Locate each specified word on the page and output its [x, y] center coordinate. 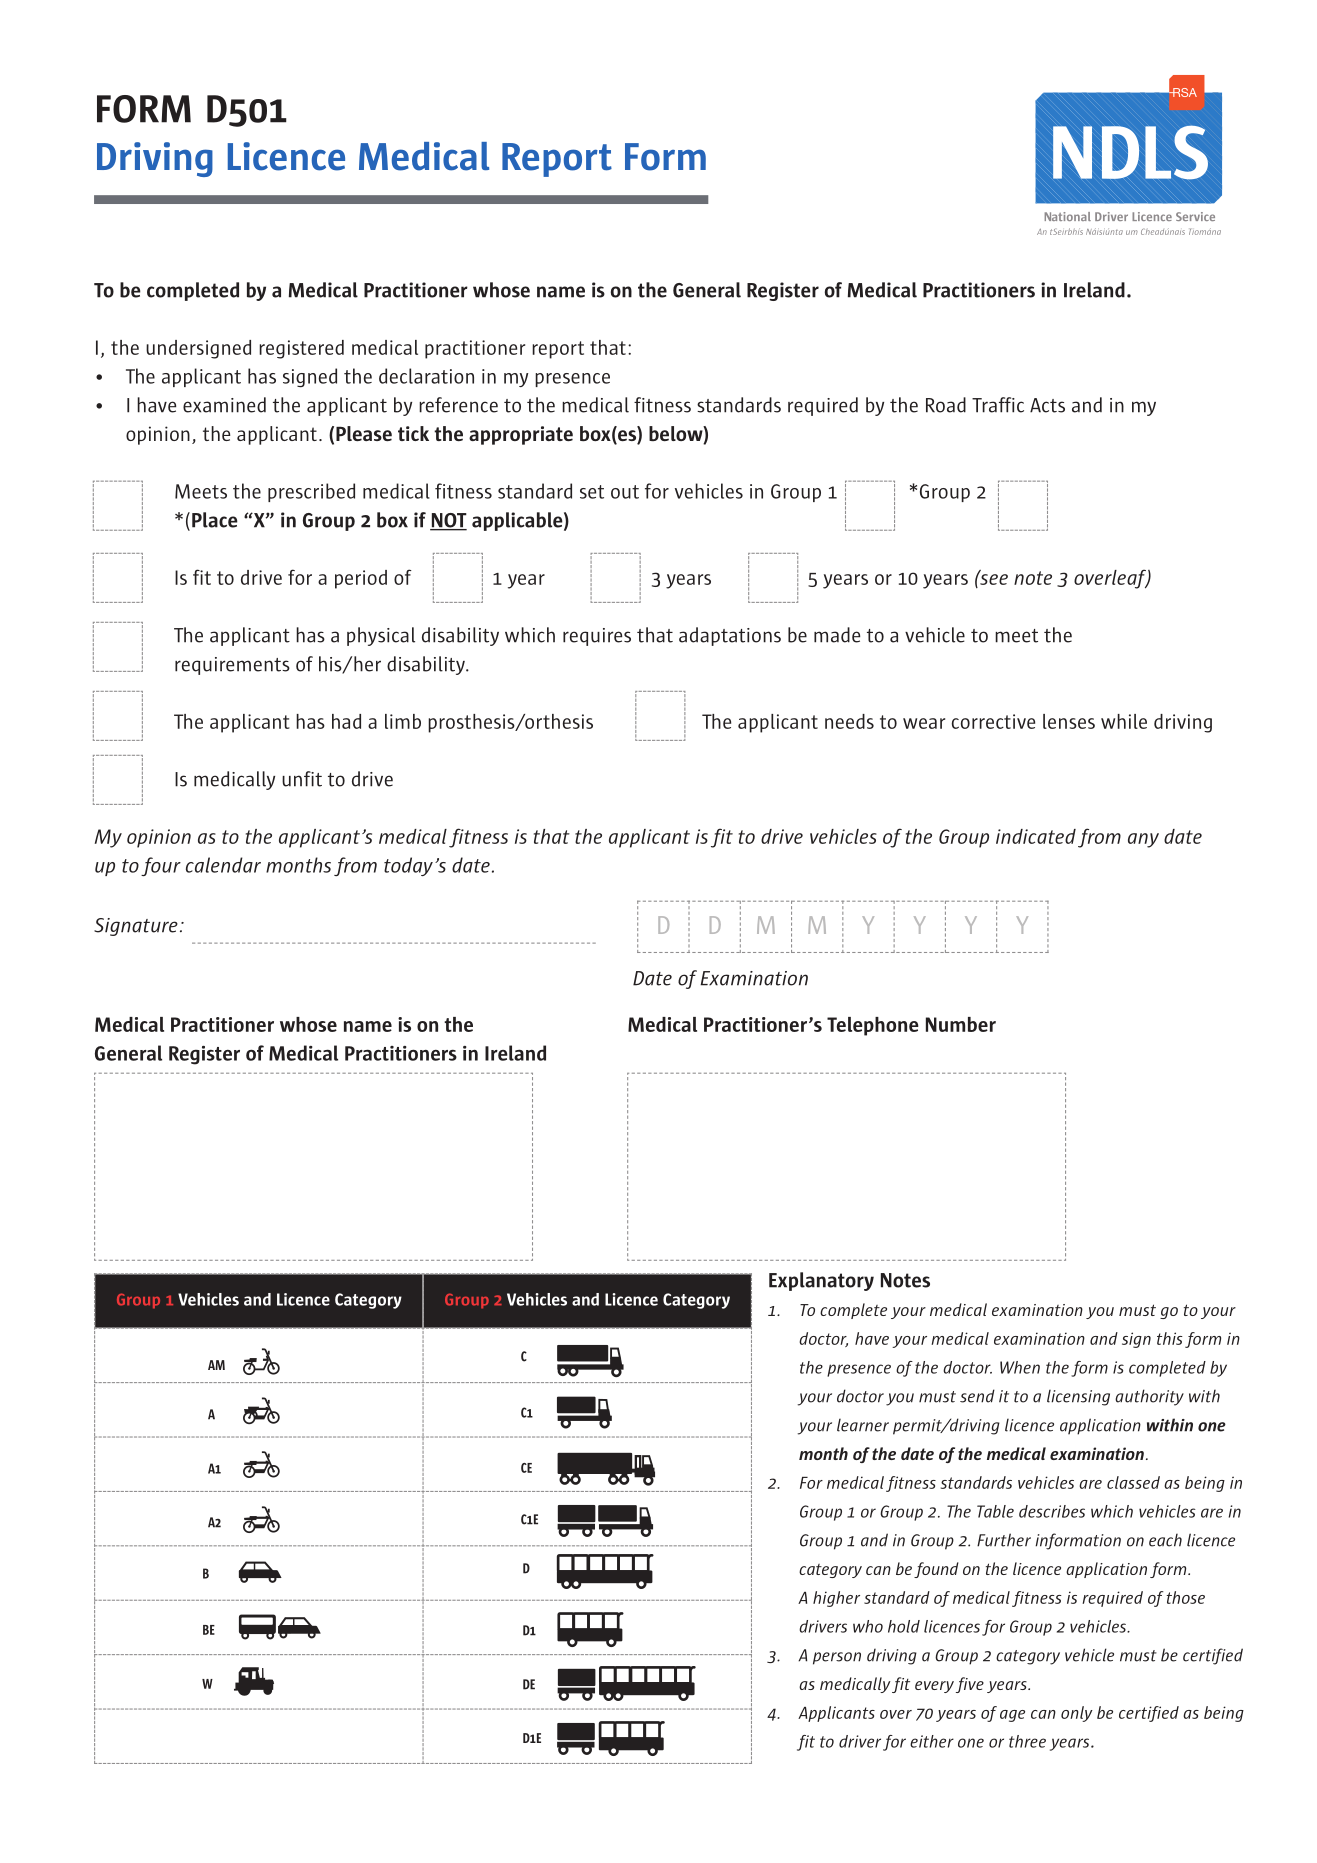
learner [863, 1425]
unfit [302, 779]
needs [849, 721]
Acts [1047, 405]
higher [836, 1599]
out [625, 492]
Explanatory [821, 1281]
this [1170, 1338]
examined [224, 405]
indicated [1036, 836]
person [837, 1658]
